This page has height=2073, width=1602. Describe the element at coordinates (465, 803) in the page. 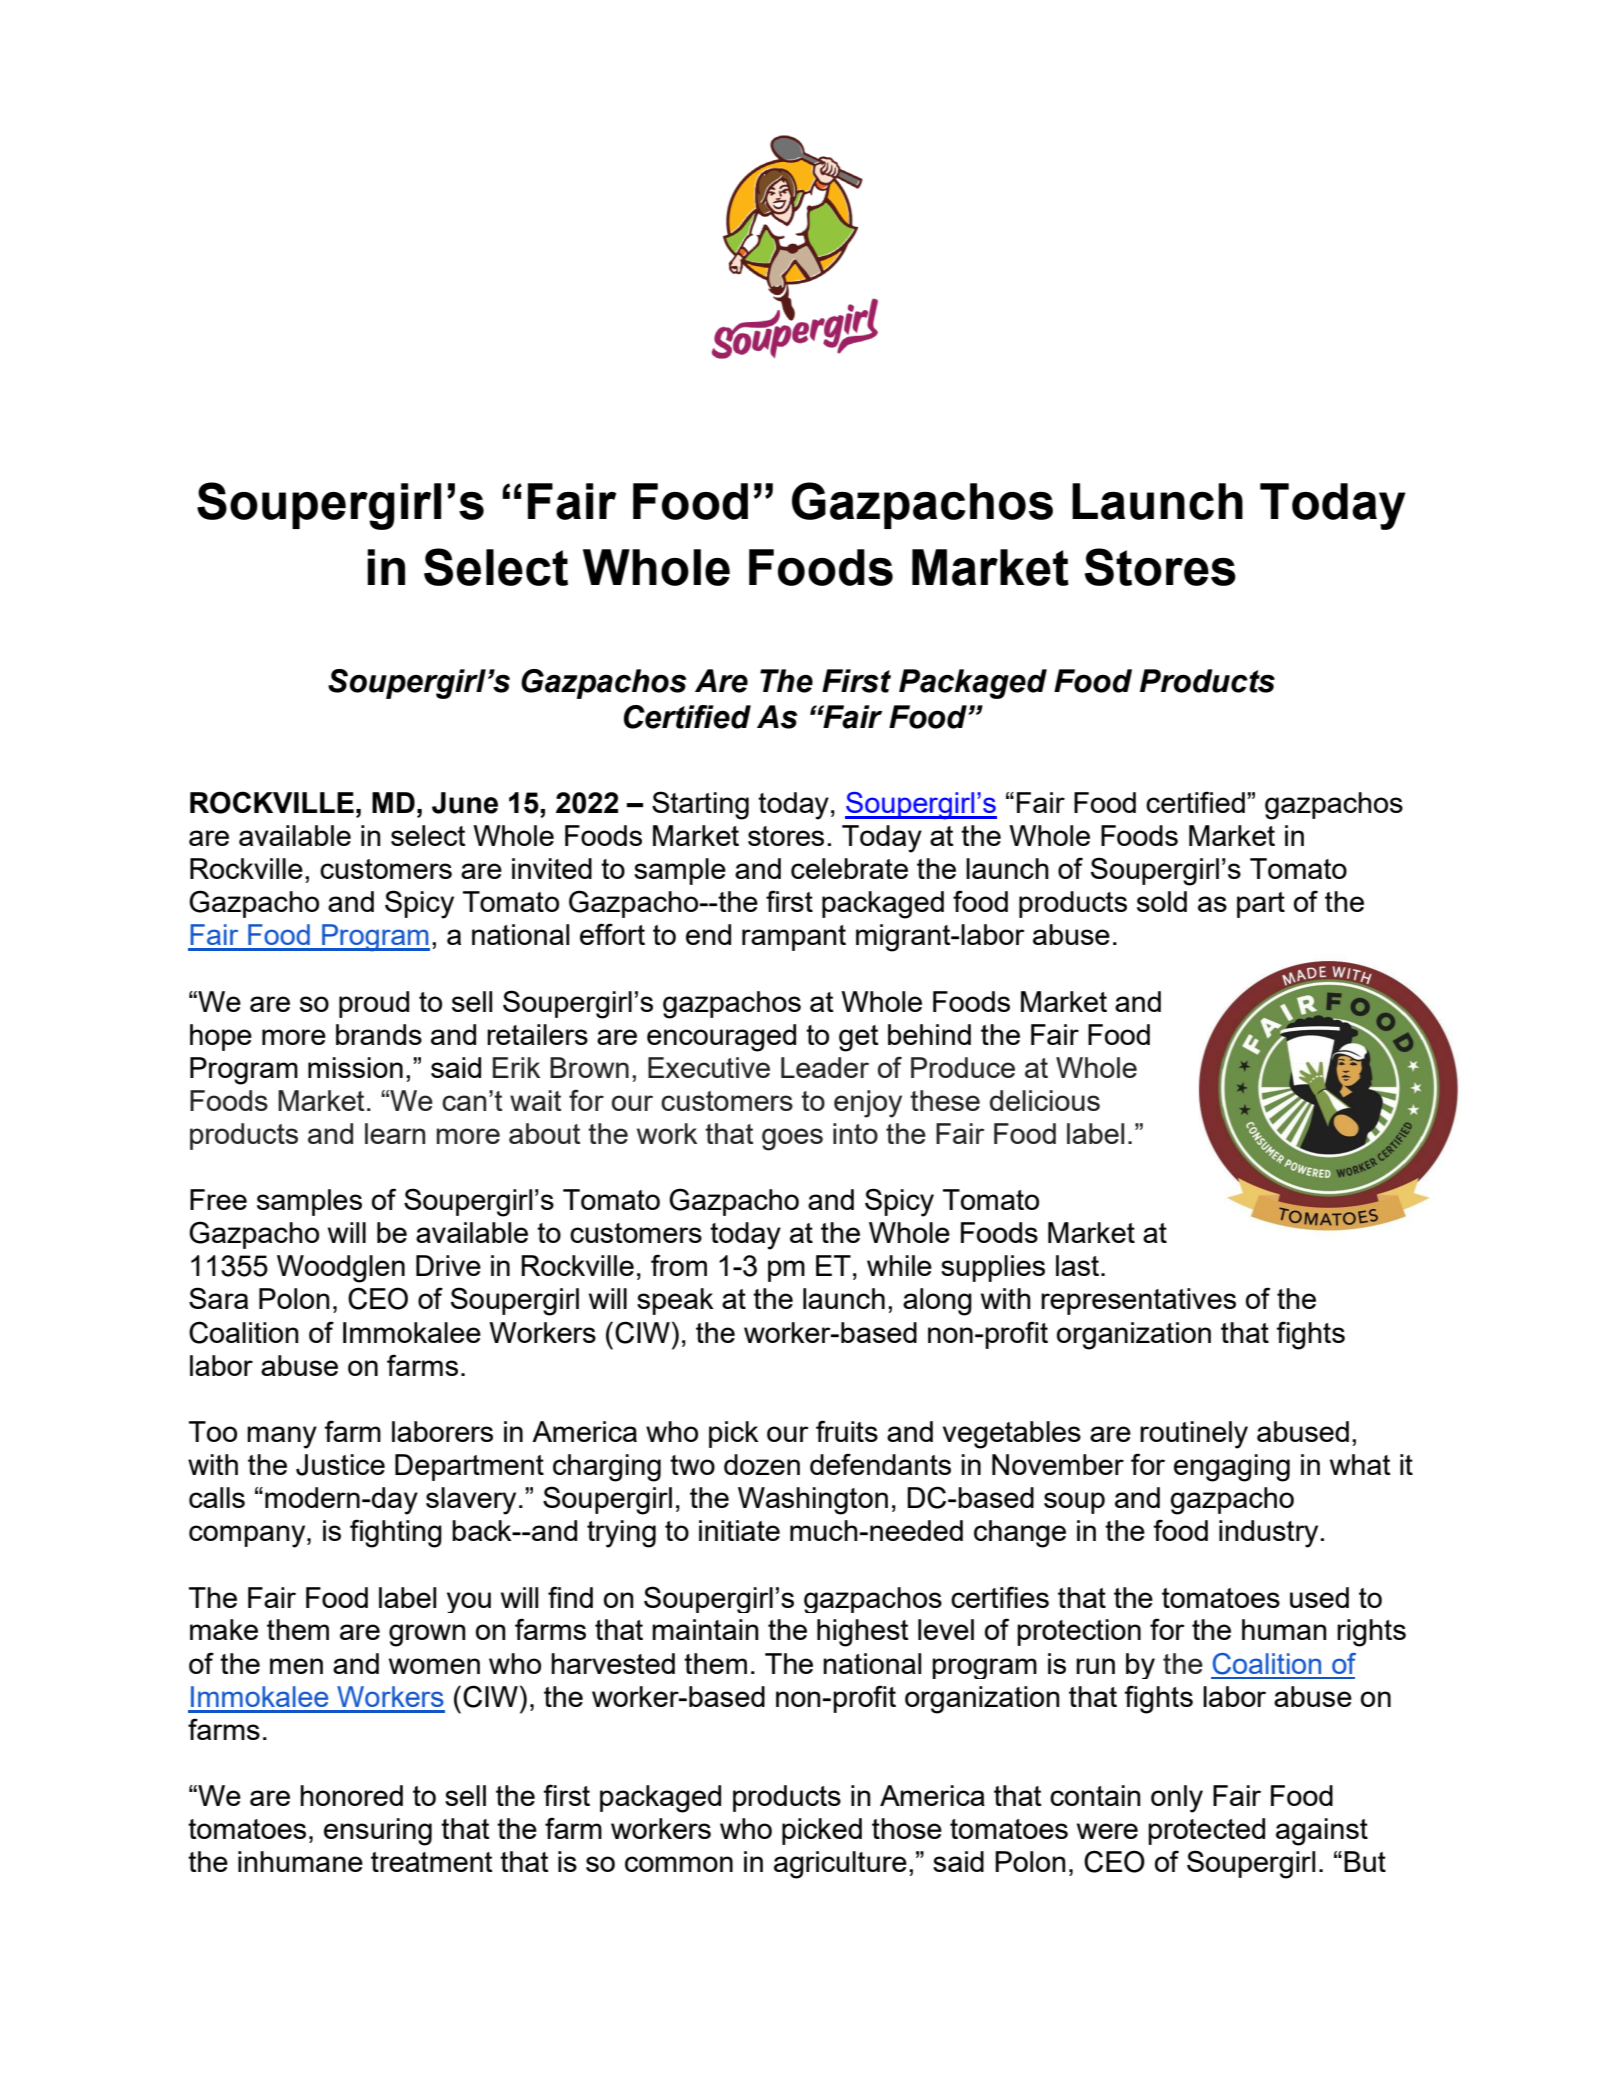

I see `June` at that location.
